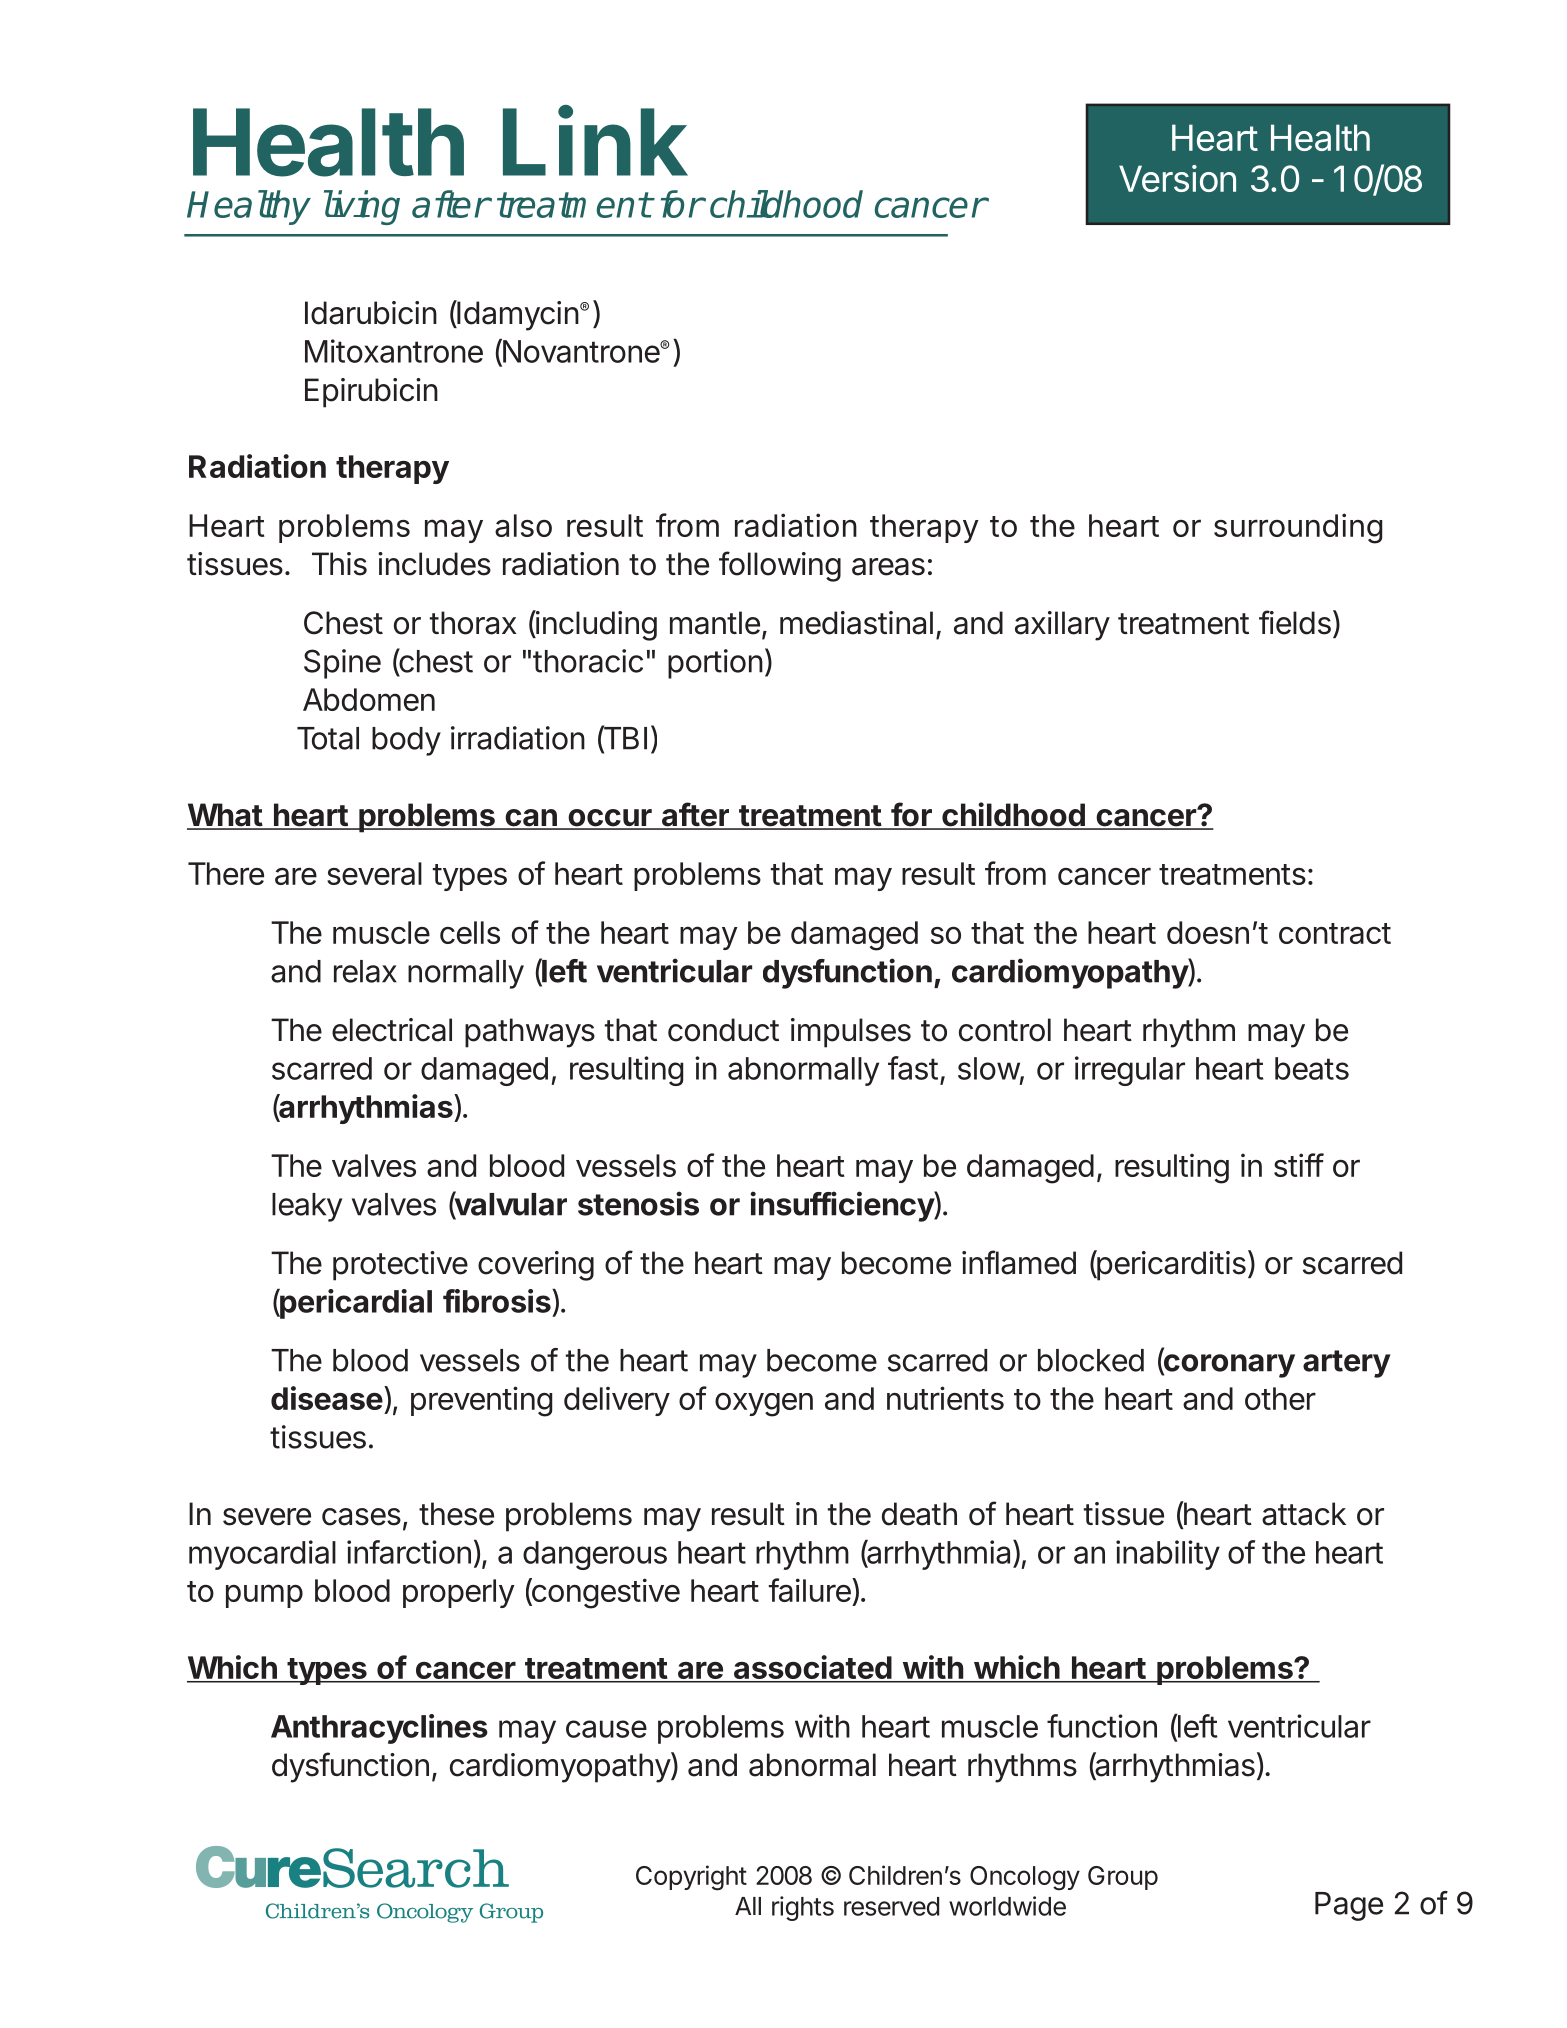  I want to click on Version, so click(1177, 178).
